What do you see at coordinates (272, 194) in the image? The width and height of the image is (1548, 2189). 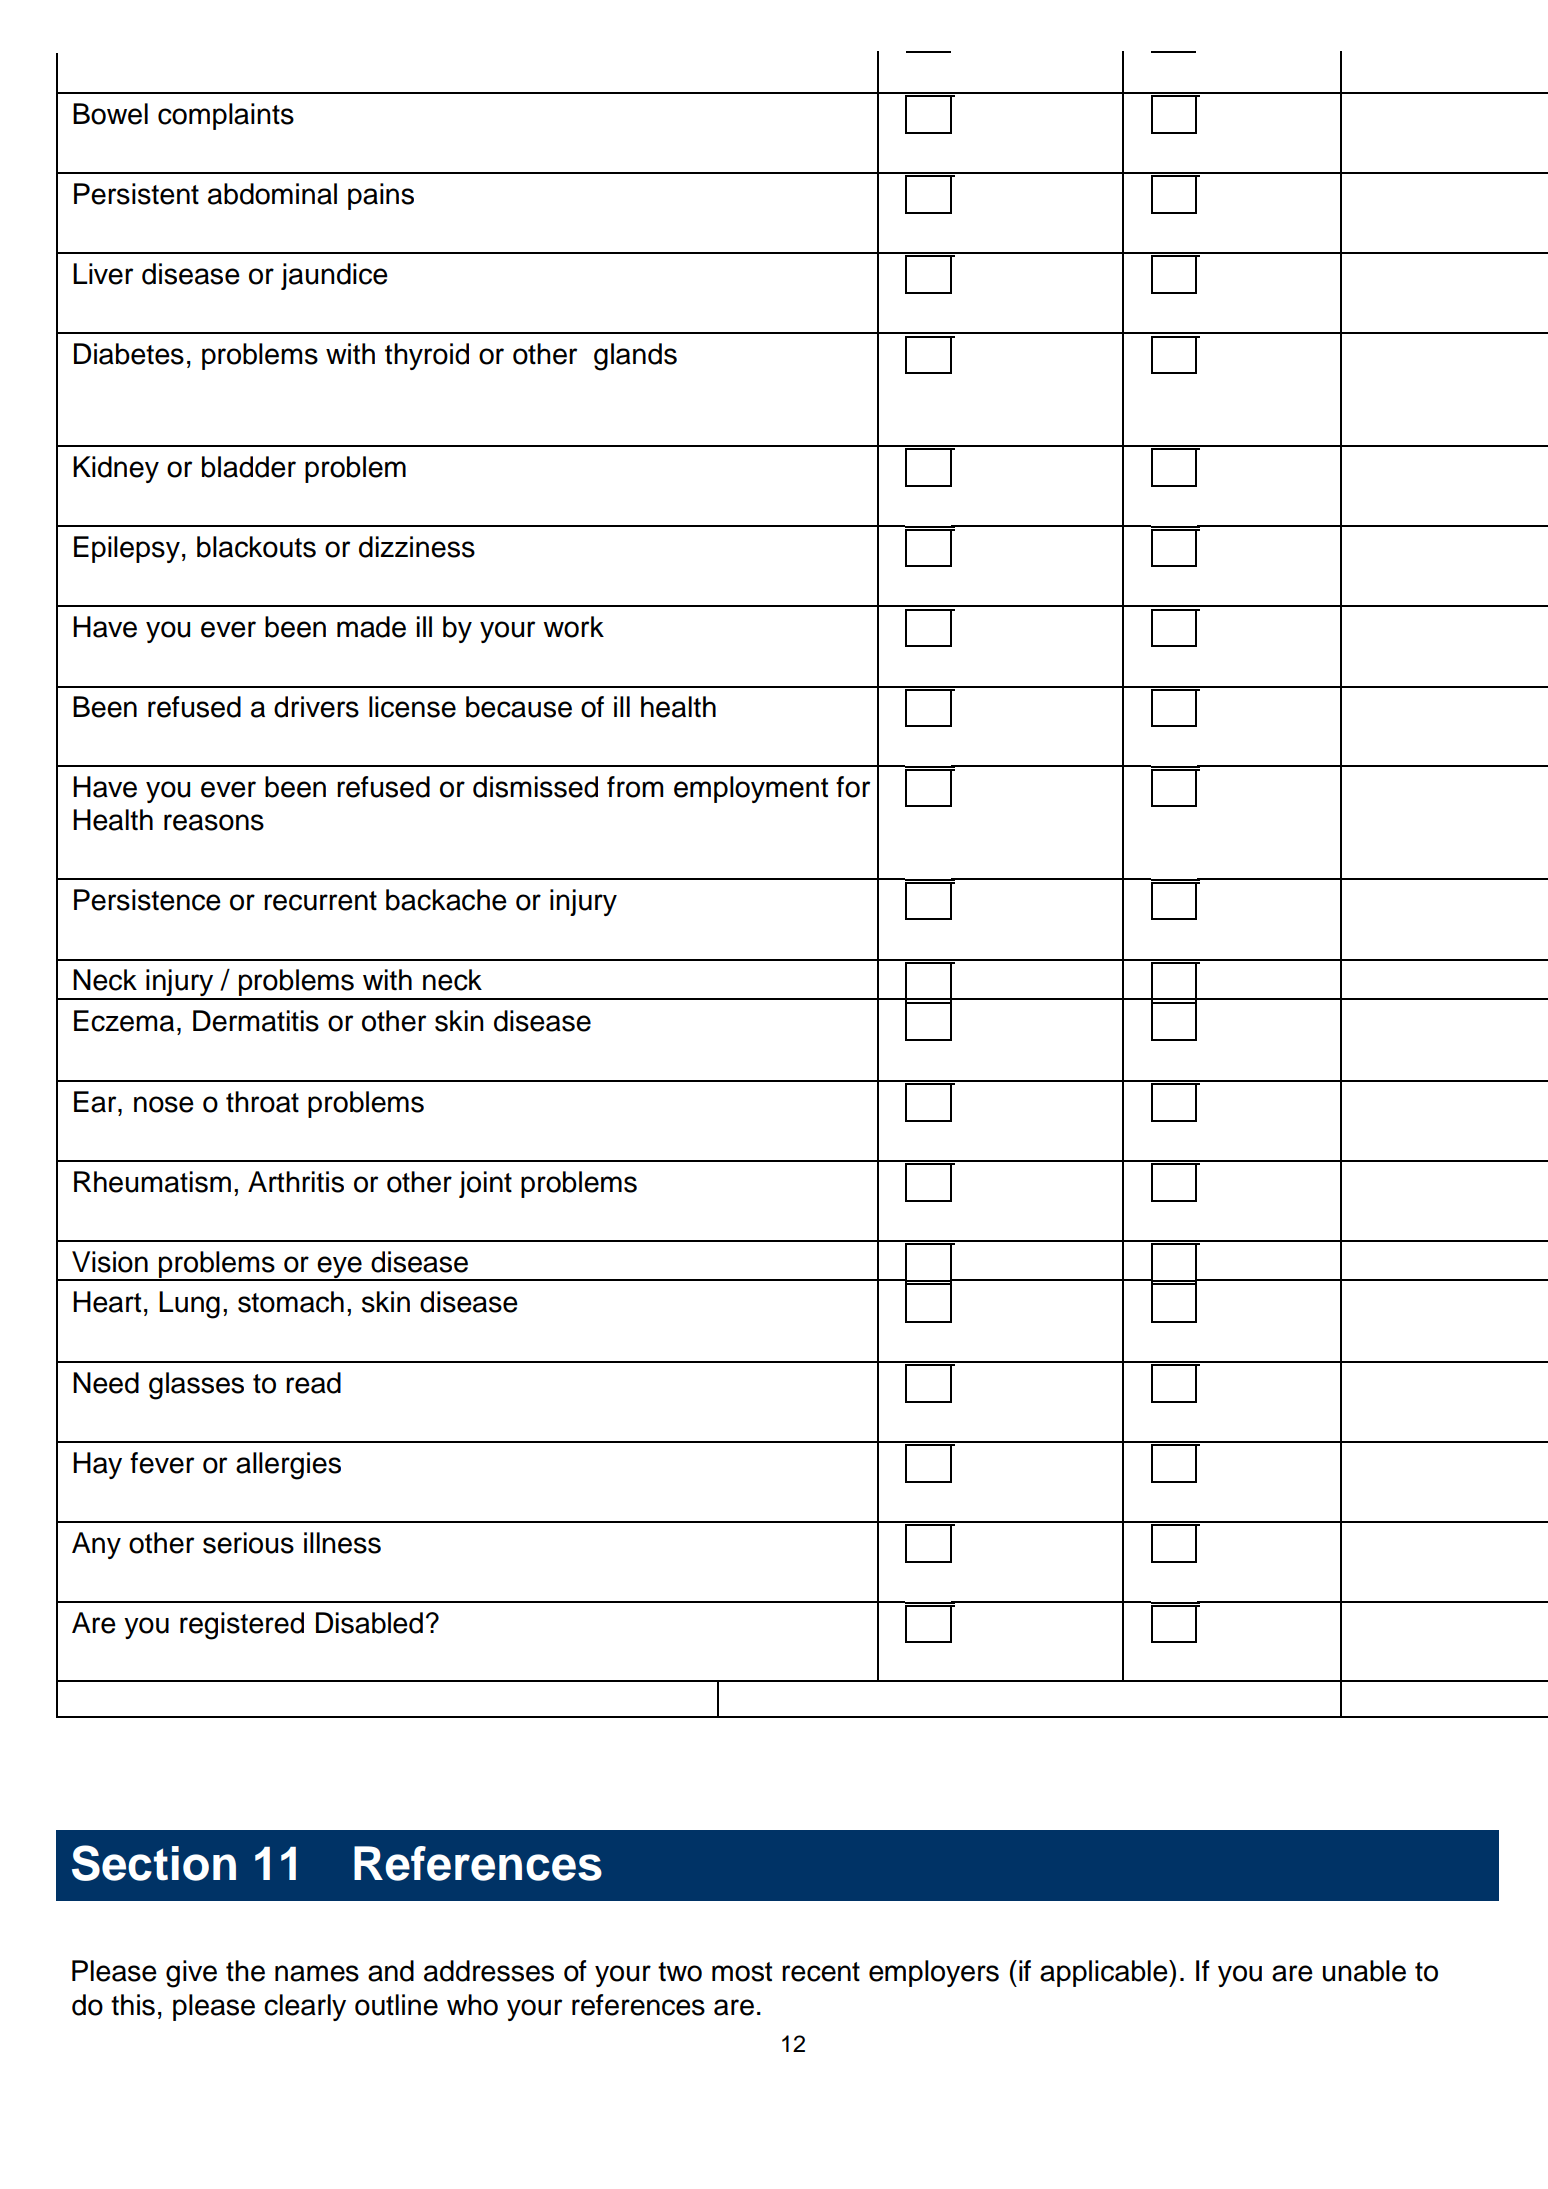 I see `abdominal` at bounding box center [272, 194].
